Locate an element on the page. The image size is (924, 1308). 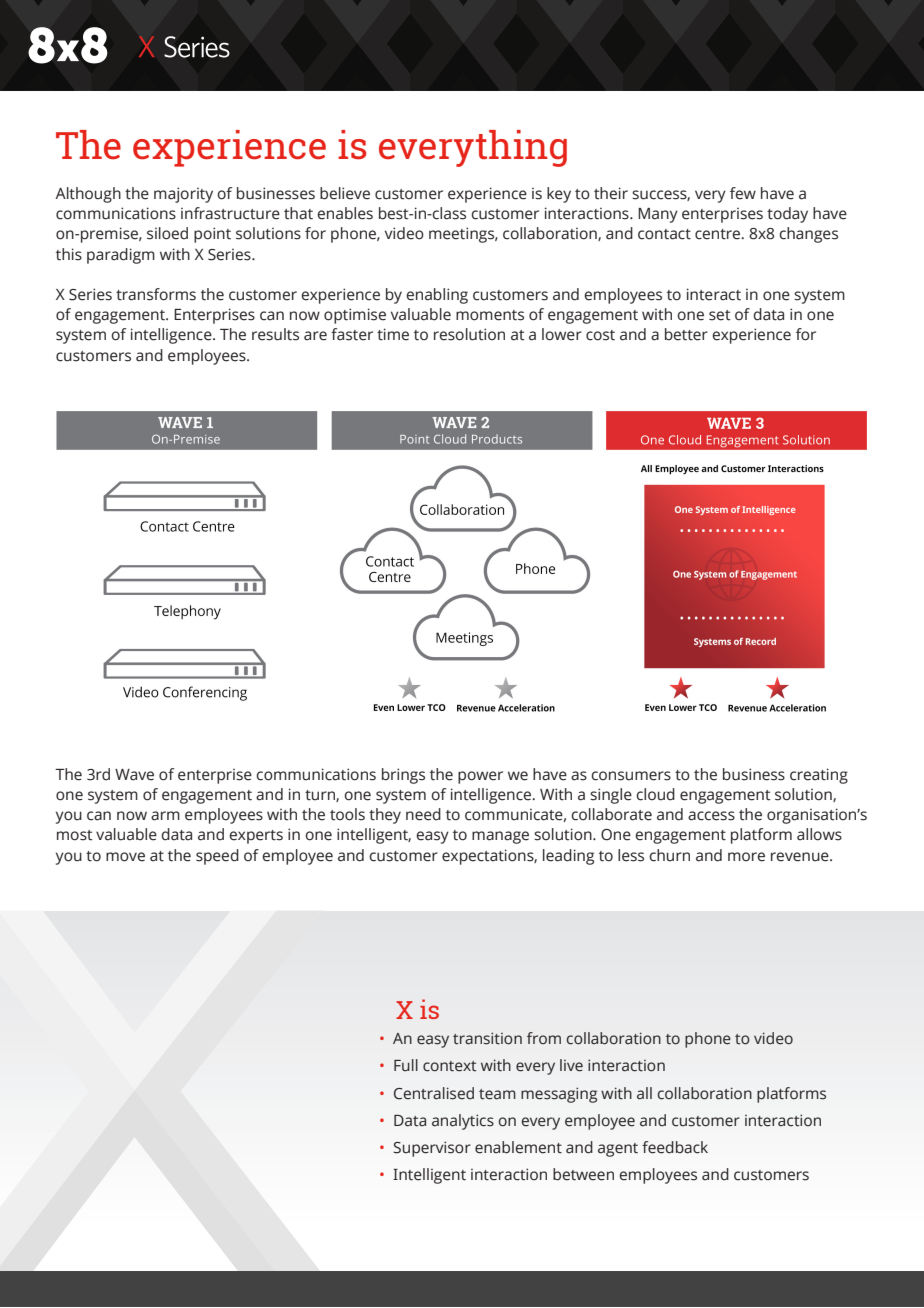
analytics is located at coordinates (463, 1122).
